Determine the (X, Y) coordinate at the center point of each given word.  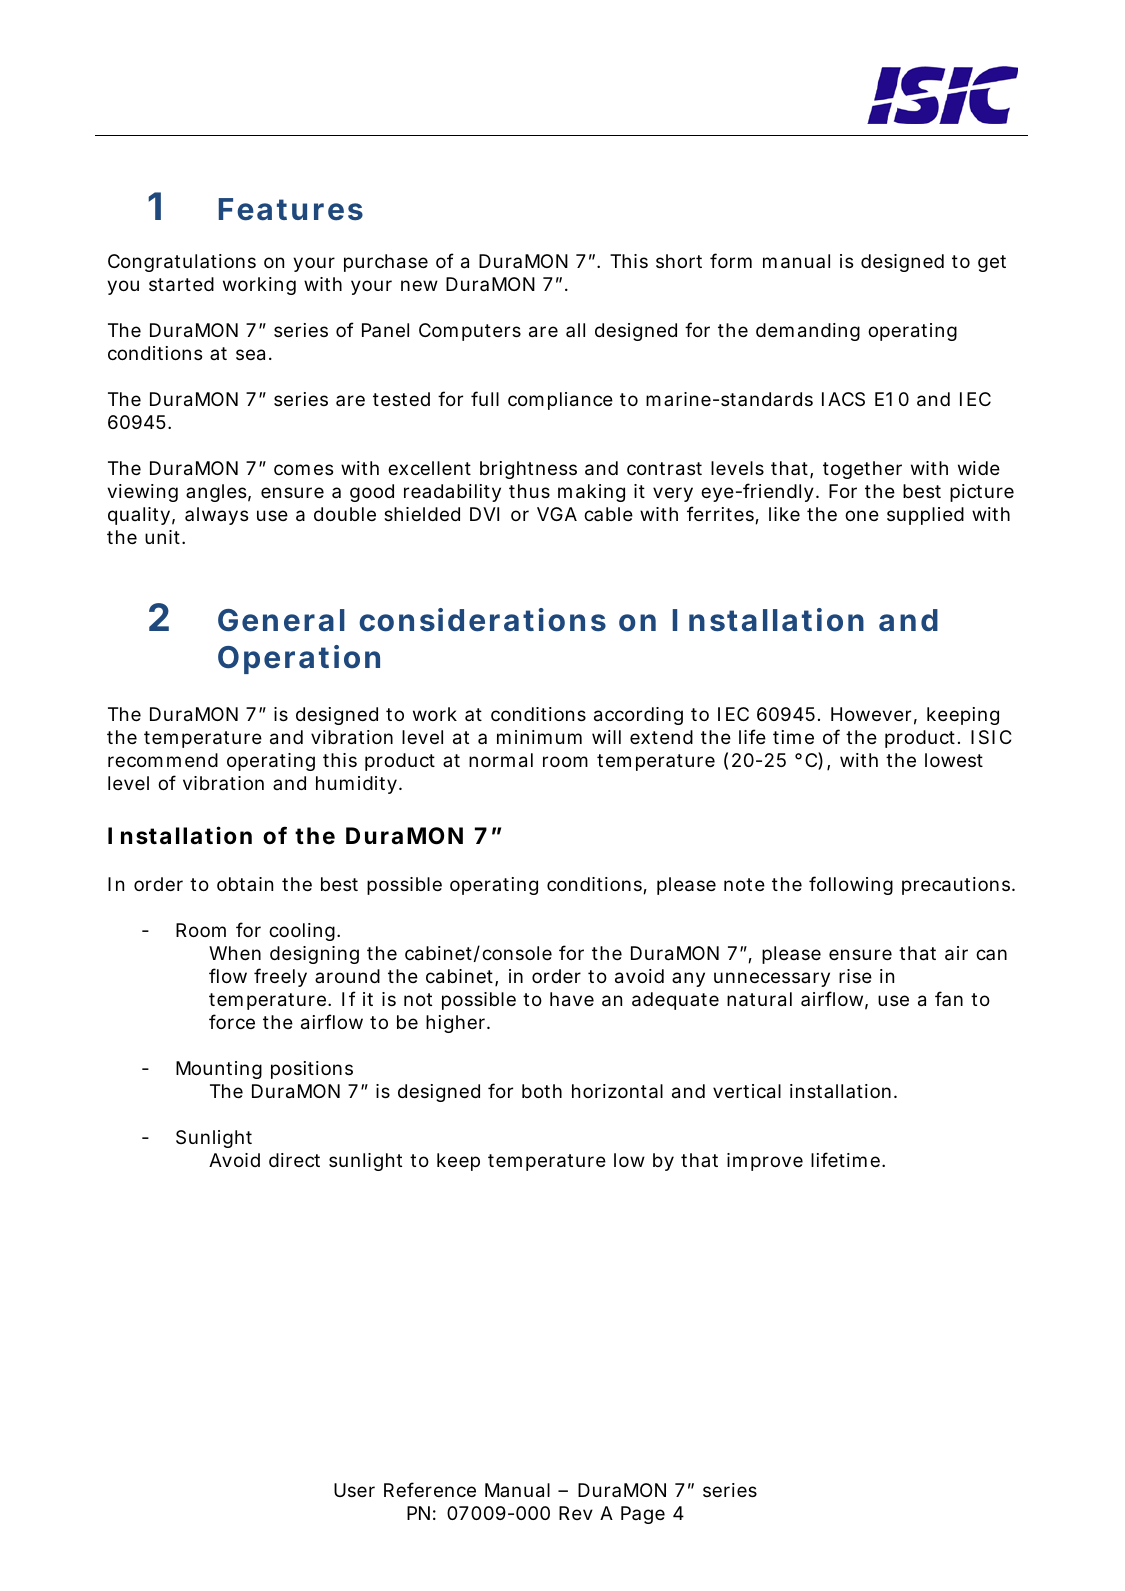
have (572, 999)
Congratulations (182, 263)
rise (855, 976)
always (216, 516)
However (871, 714)
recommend (163, 760)
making (591, 493)
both (542, 1091)
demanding (808, 332)
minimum (539, 737)
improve (765, 1162)
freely (280, 977)
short (679, 261)
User (354, 1490)
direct (294, 1160)
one (862, 515)
